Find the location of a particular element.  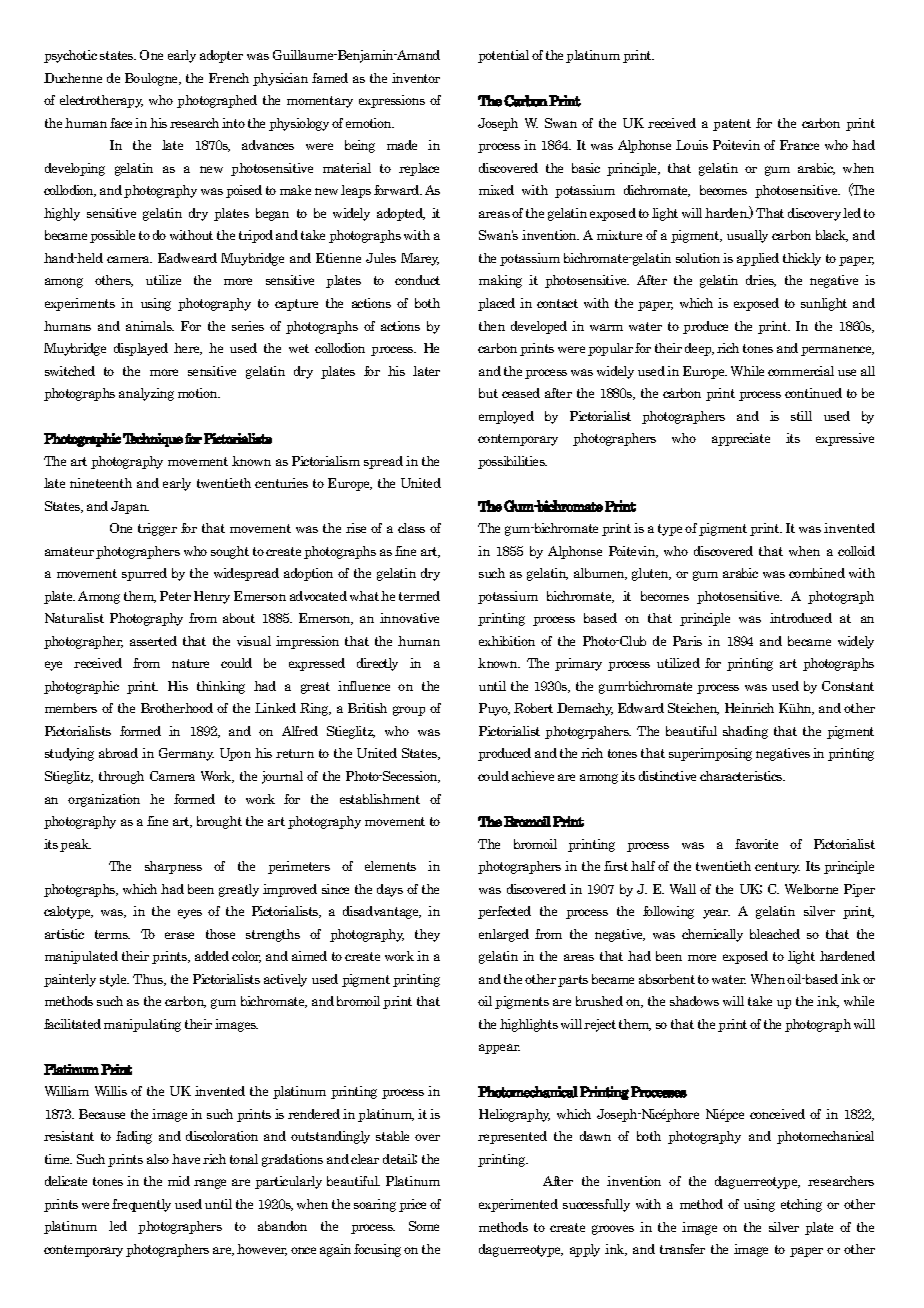

they is located at coordinates (427, 935).
